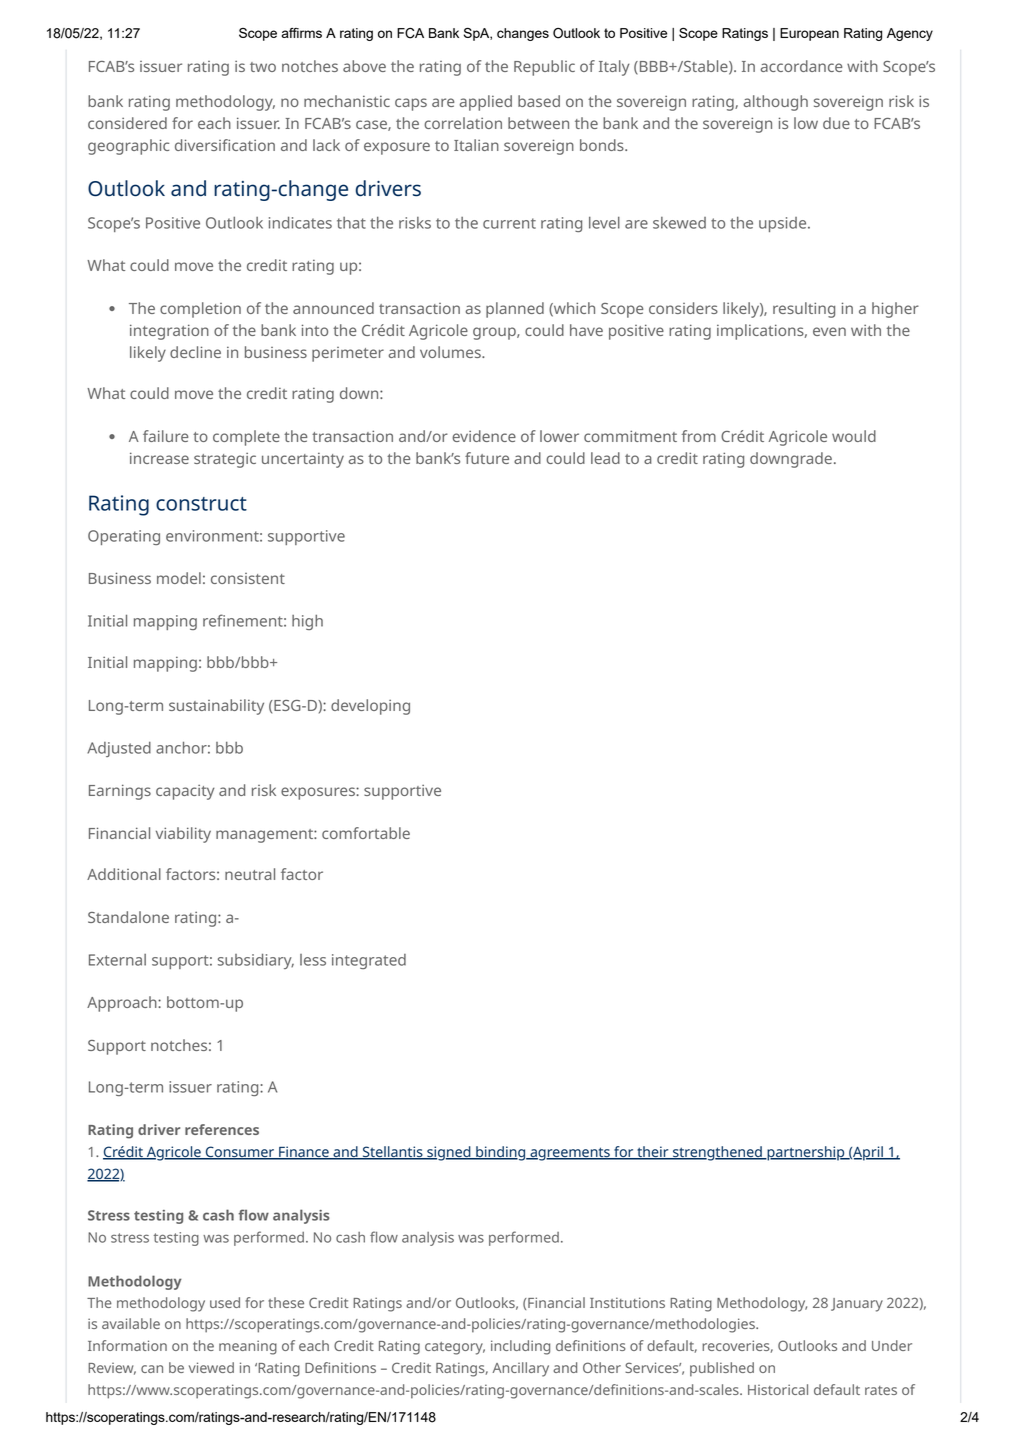 Image resolution: width=1025 pixels, height=1451 pixels. What do you see at coordinates (369, 961) in the page?
I see `integrated` at bounding box center [369, 961].
